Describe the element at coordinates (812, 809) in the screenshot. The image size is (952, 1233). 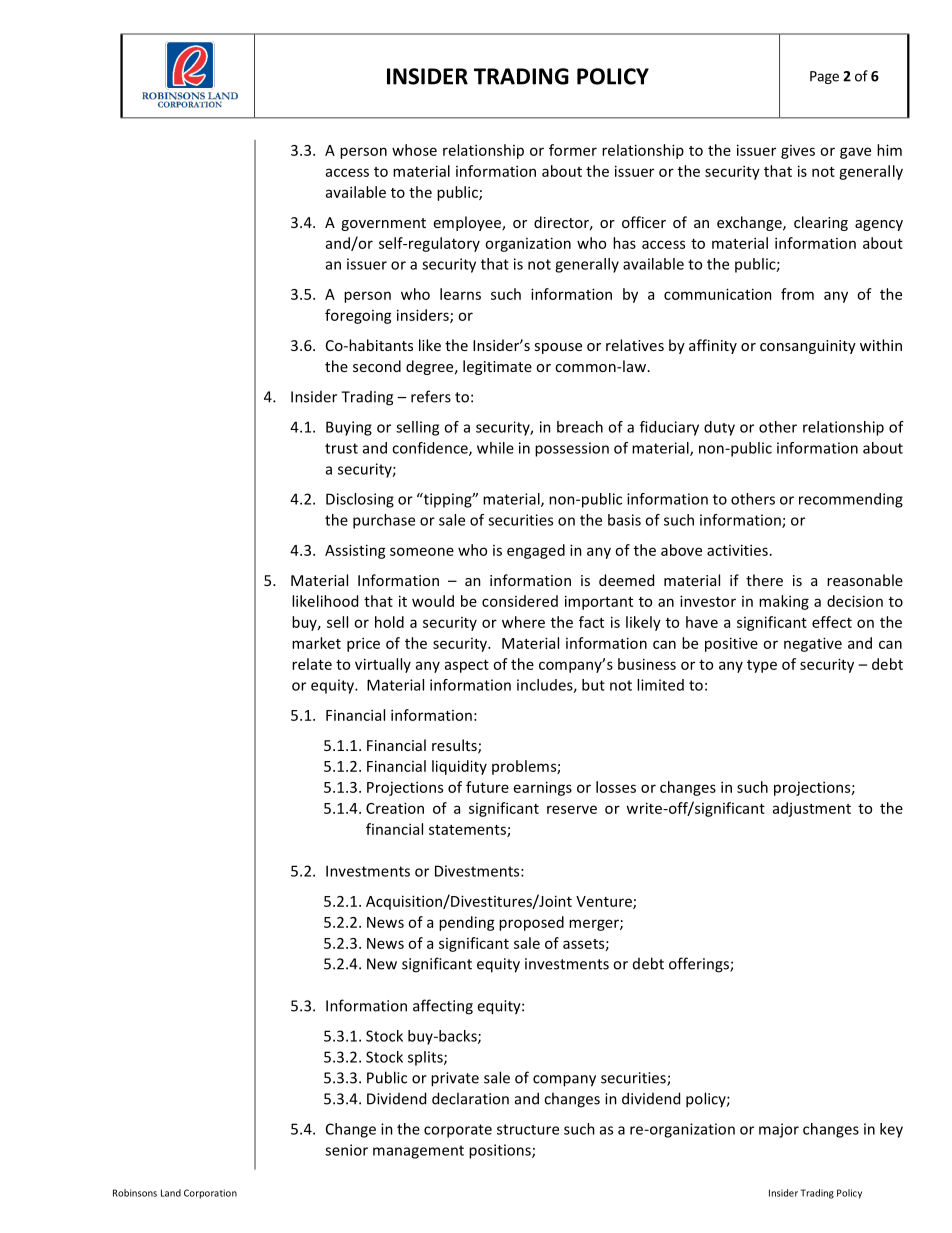
I see `adjustment` at that location.
